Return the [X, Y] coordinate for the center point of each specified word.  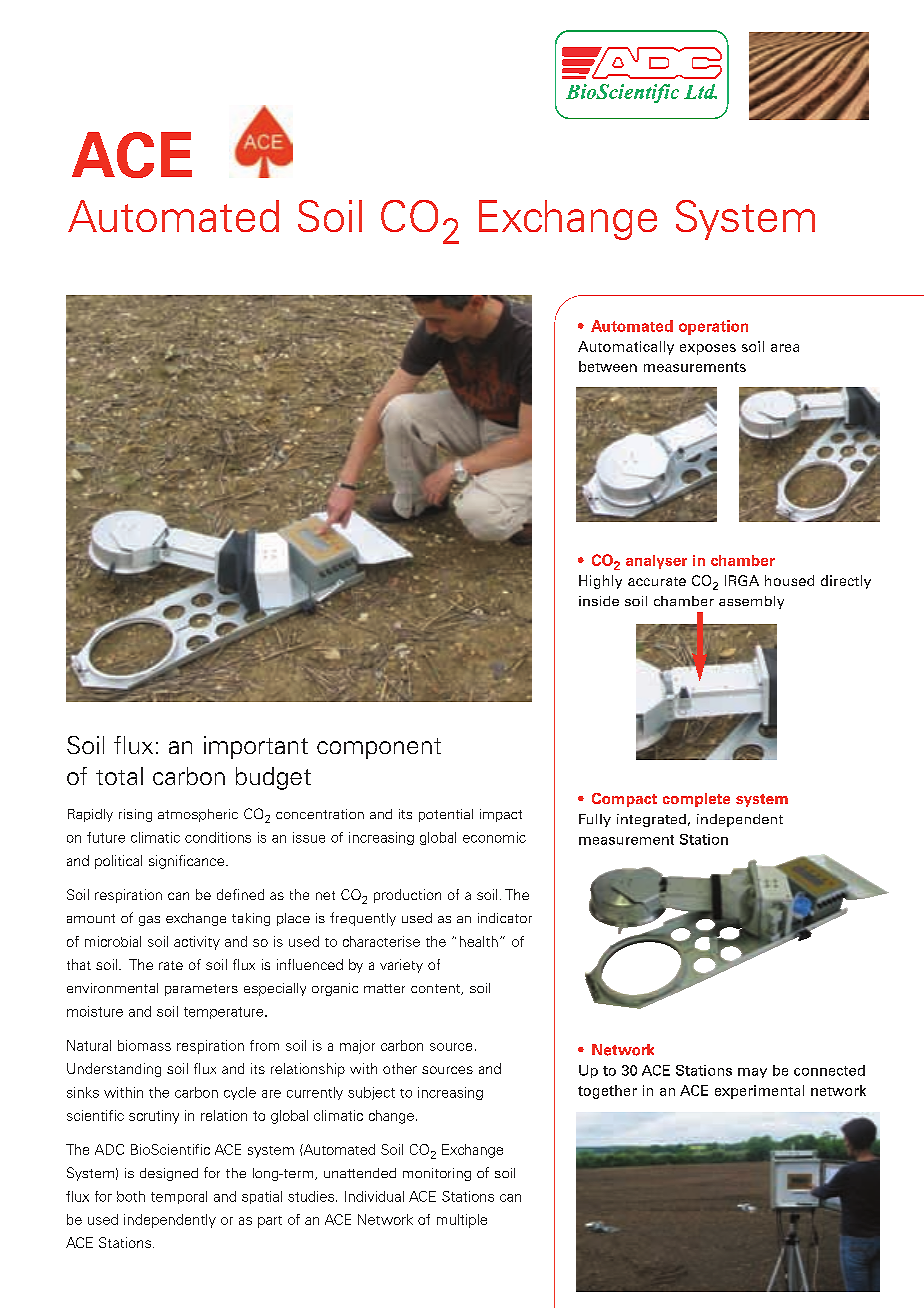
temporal [179, 1197]
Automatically [626, 348]
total [119, 776]
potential [446, 815]
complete [696, 800]
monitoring [437, 1174]
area [785, 348]
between [608, 366]
